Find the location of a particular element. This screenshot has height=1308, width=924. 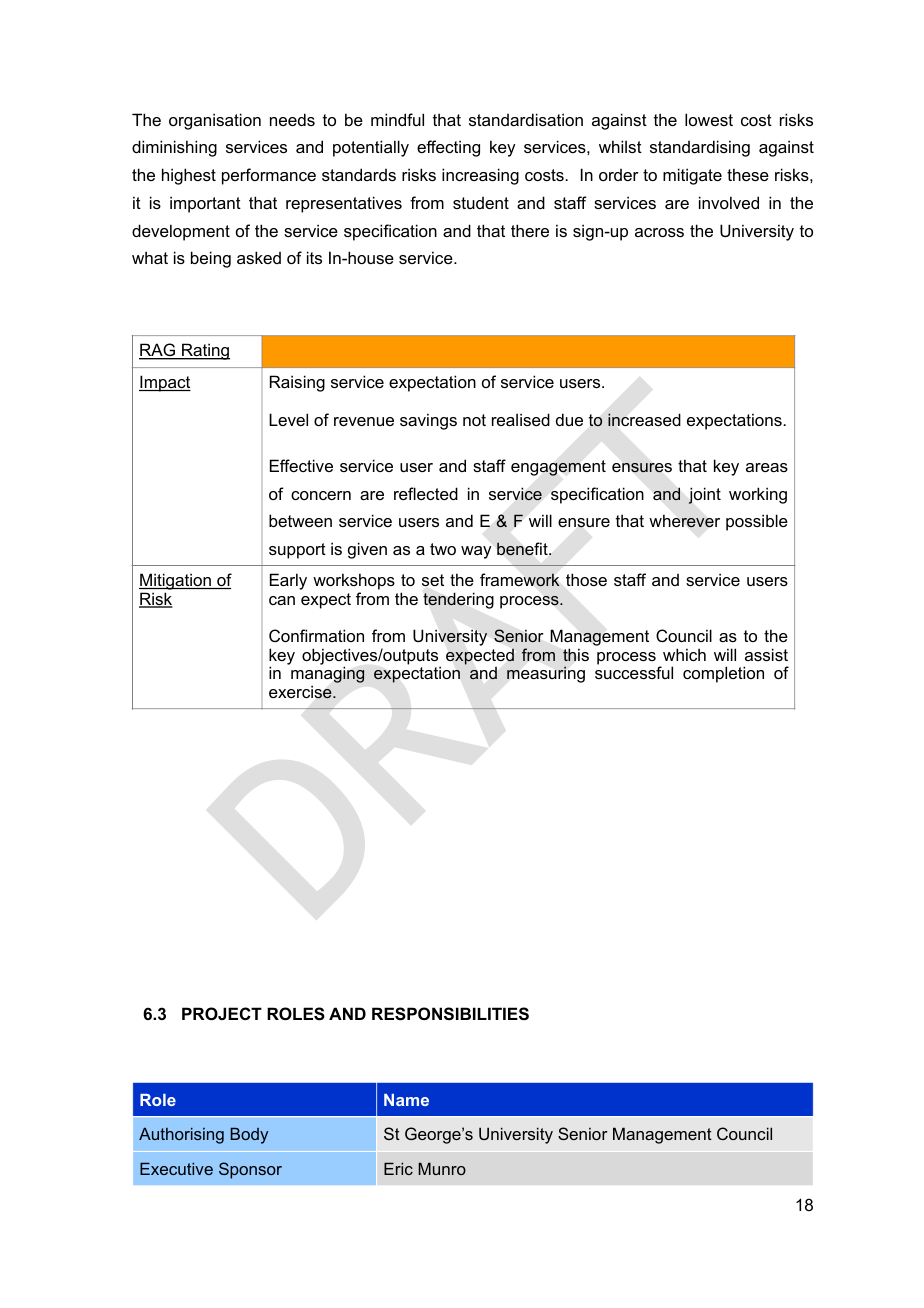

set is located at coordinates (433, 580).
